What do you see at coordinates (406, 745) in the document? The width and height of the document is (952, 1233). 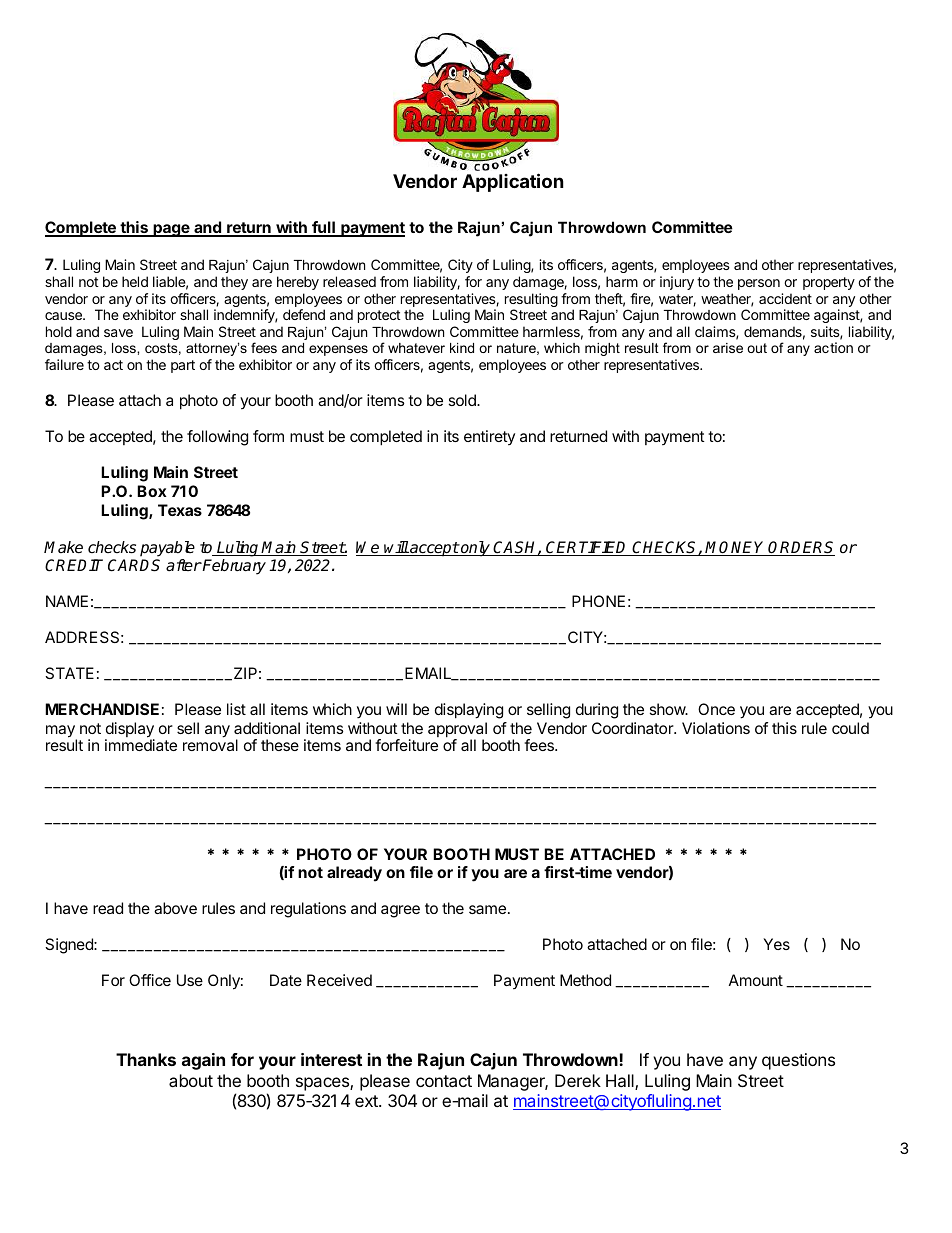 I see `forfeiture` at bounding box center [406, 745].
